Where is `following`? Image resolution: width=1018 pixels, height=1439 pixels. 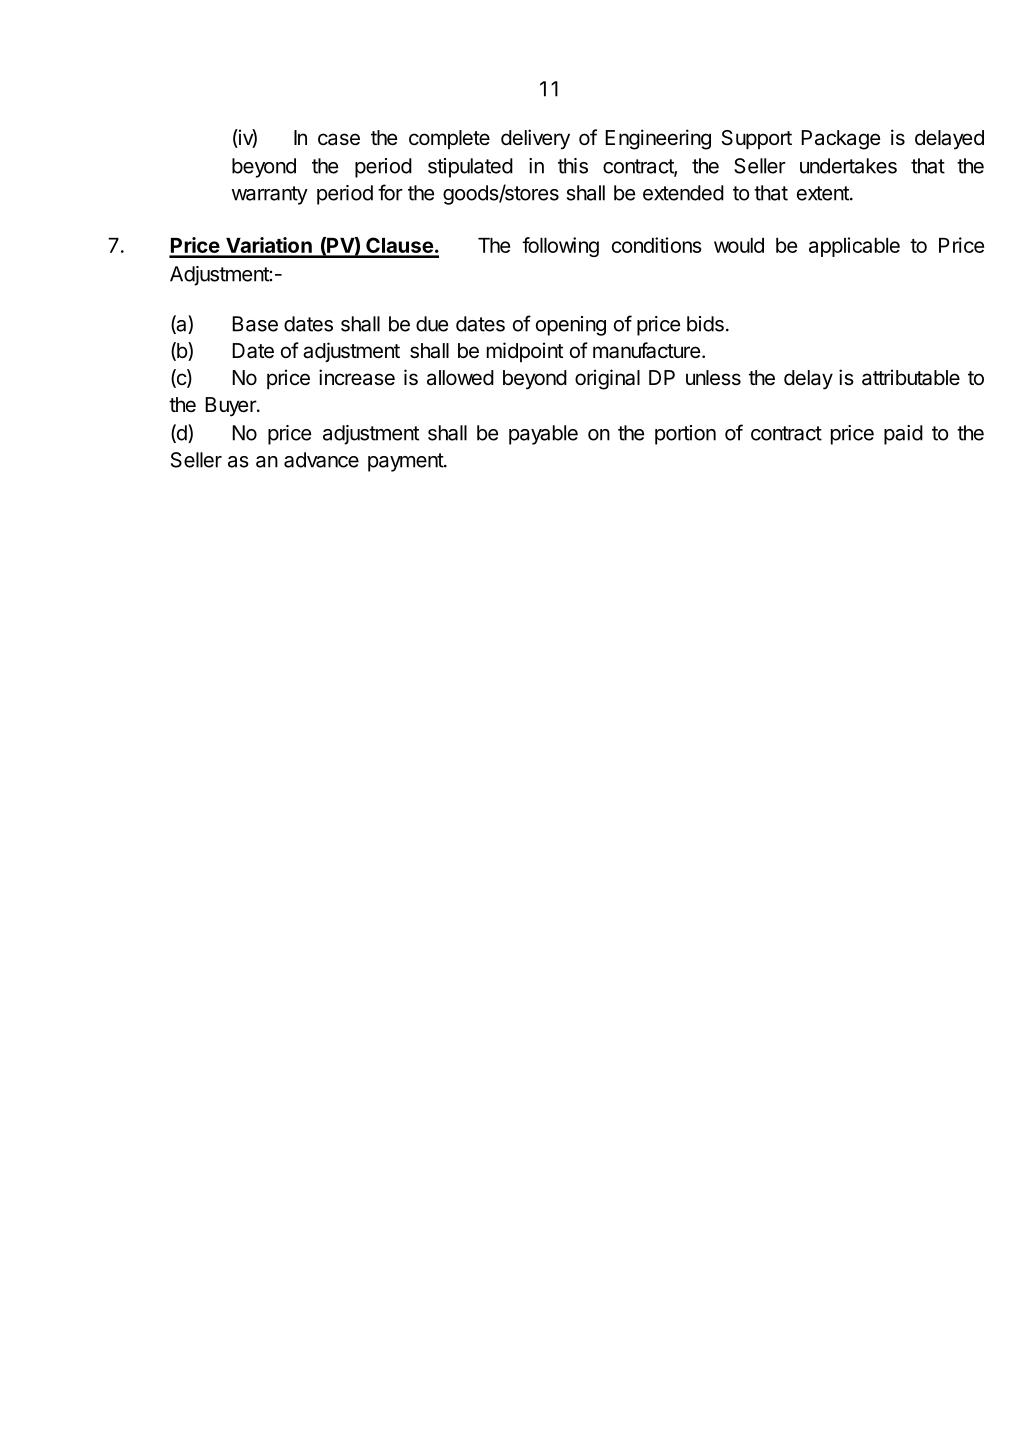 following is located at coordinates (560, 247).
